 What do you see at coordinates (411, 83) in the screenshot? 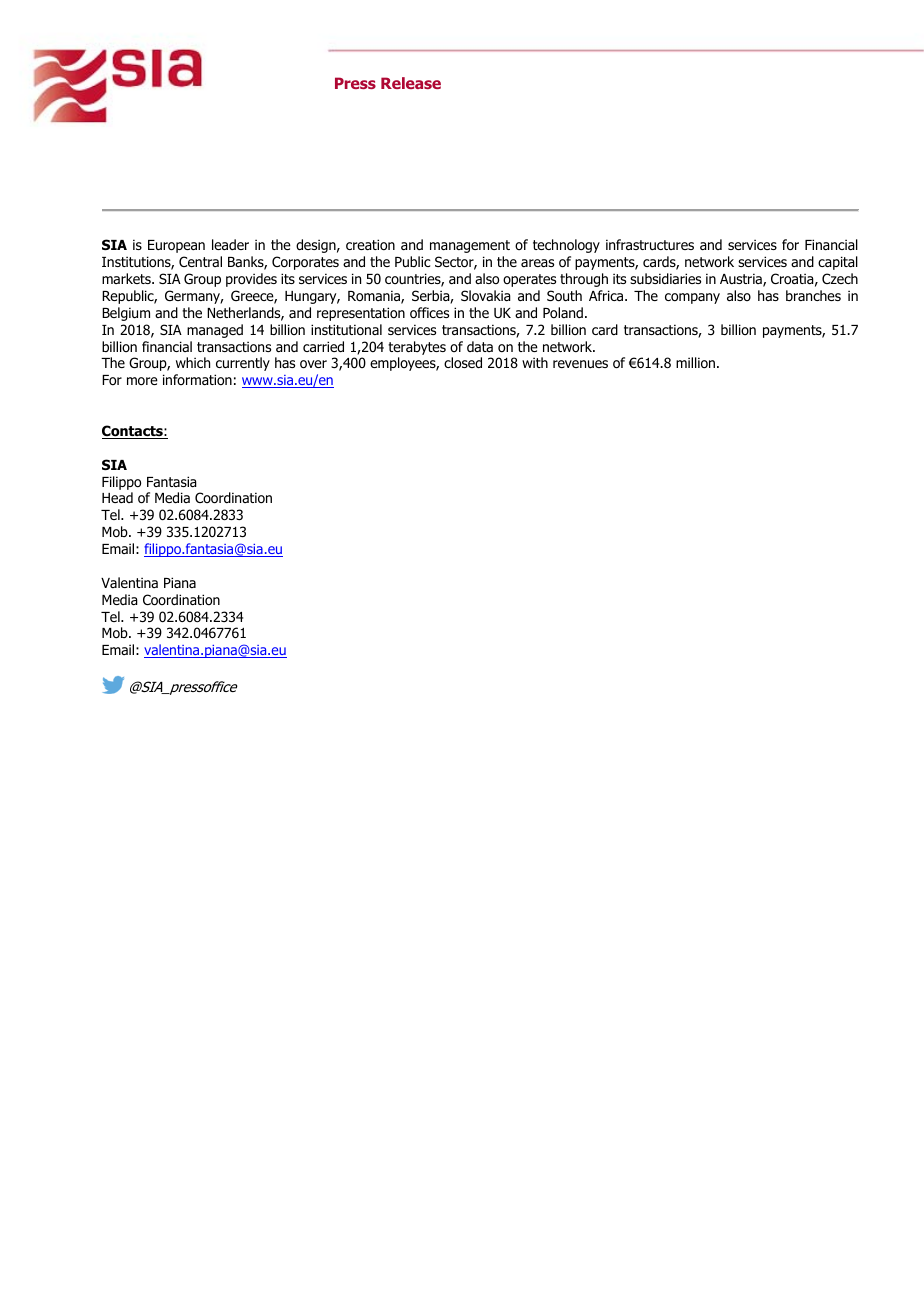
I see `Release` at bounding box center [411, 83].
